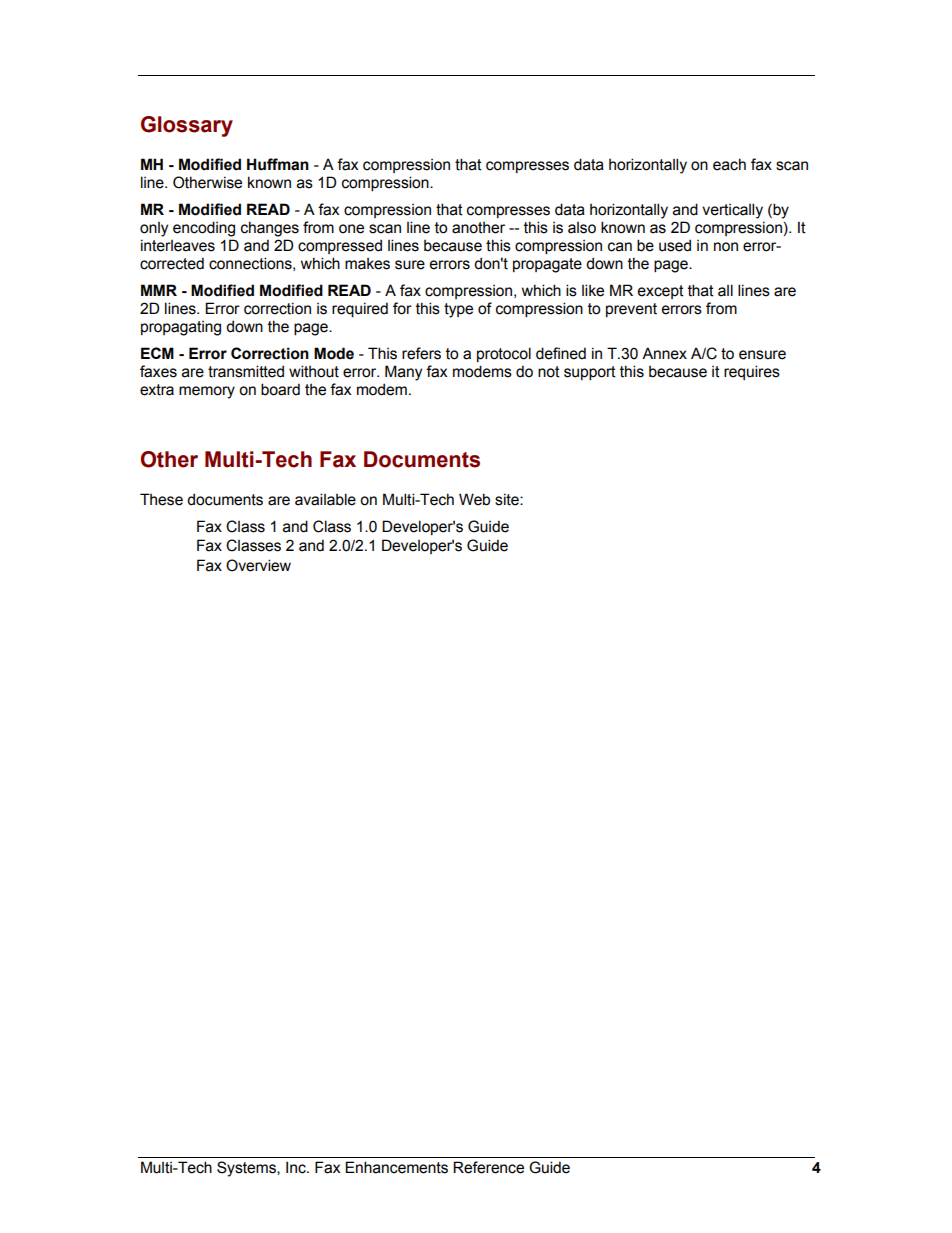 This image has width=952, height=1233. Describe the element at coordinates (729, 164) in the image. I see `each` at that location.
